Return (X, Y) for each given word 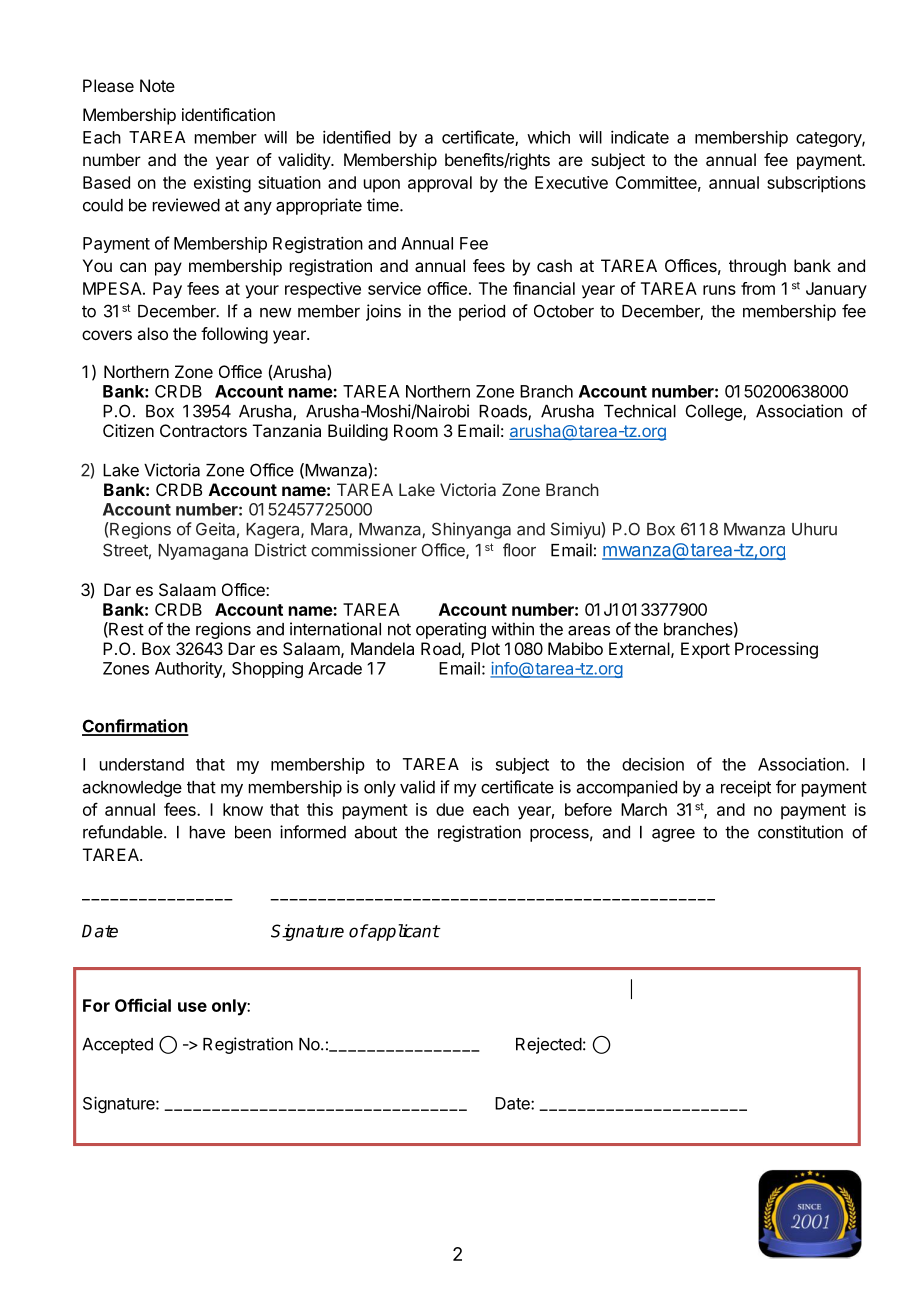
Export (705, 650)
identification (228, 114)
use (192, 1007)
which (548, 137)
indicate (640, 137)
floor (519, 550)
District (281, 550)
